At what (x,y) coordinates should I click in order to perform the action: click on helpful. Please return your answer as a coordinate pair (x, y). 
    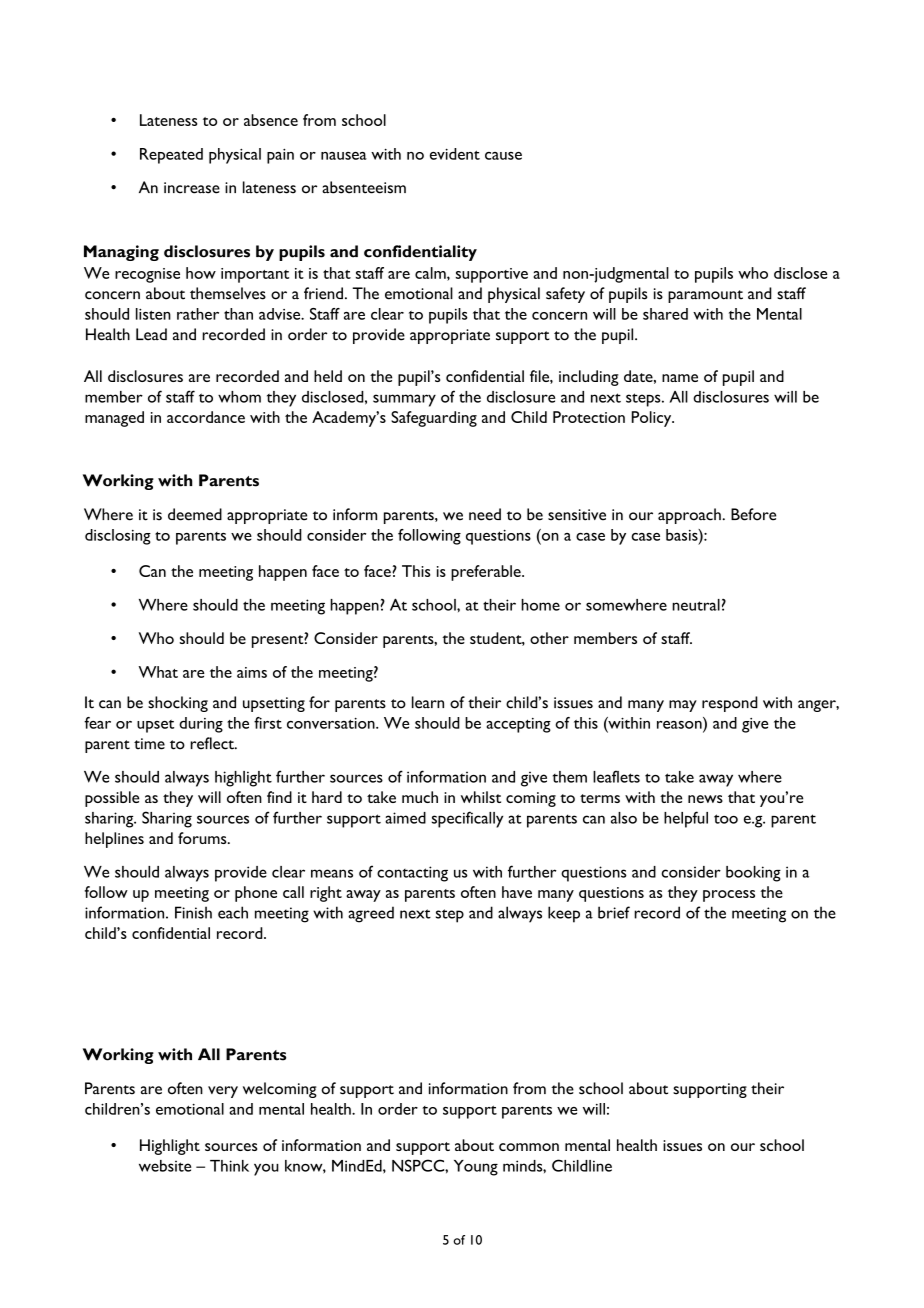
    Looking at the image, I should click on (686, 819).
